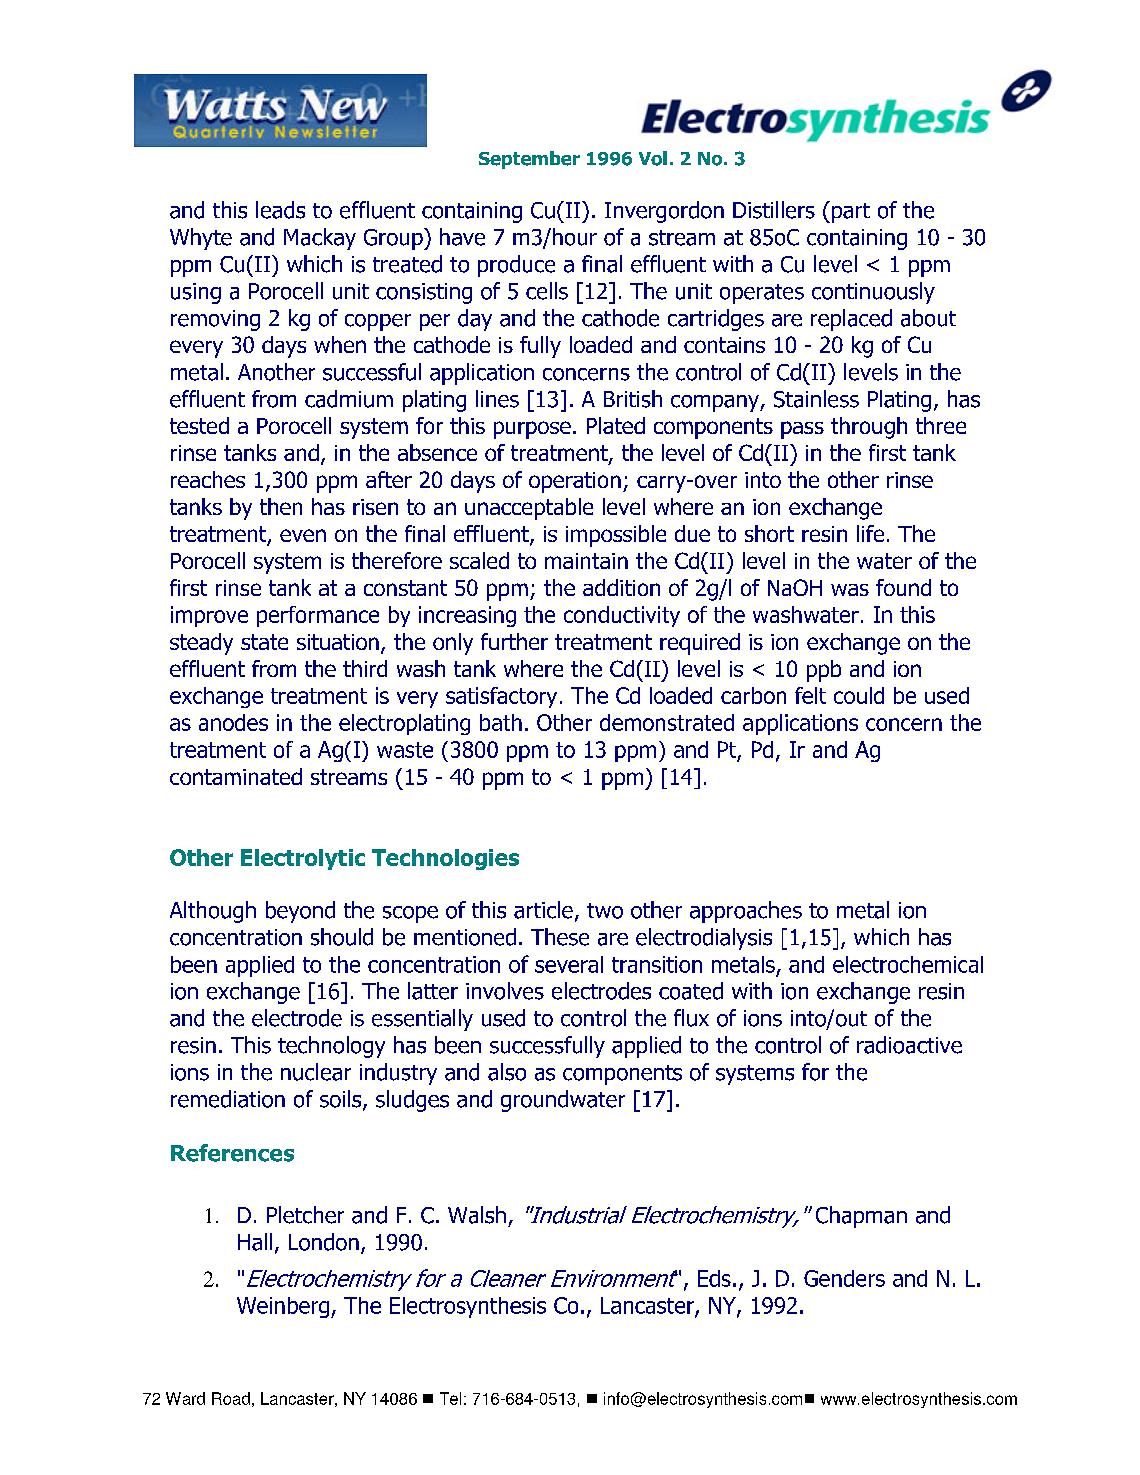 The width and height of the document is (1140, 1475). I want to click on nuclear, so click(316, 1072).
